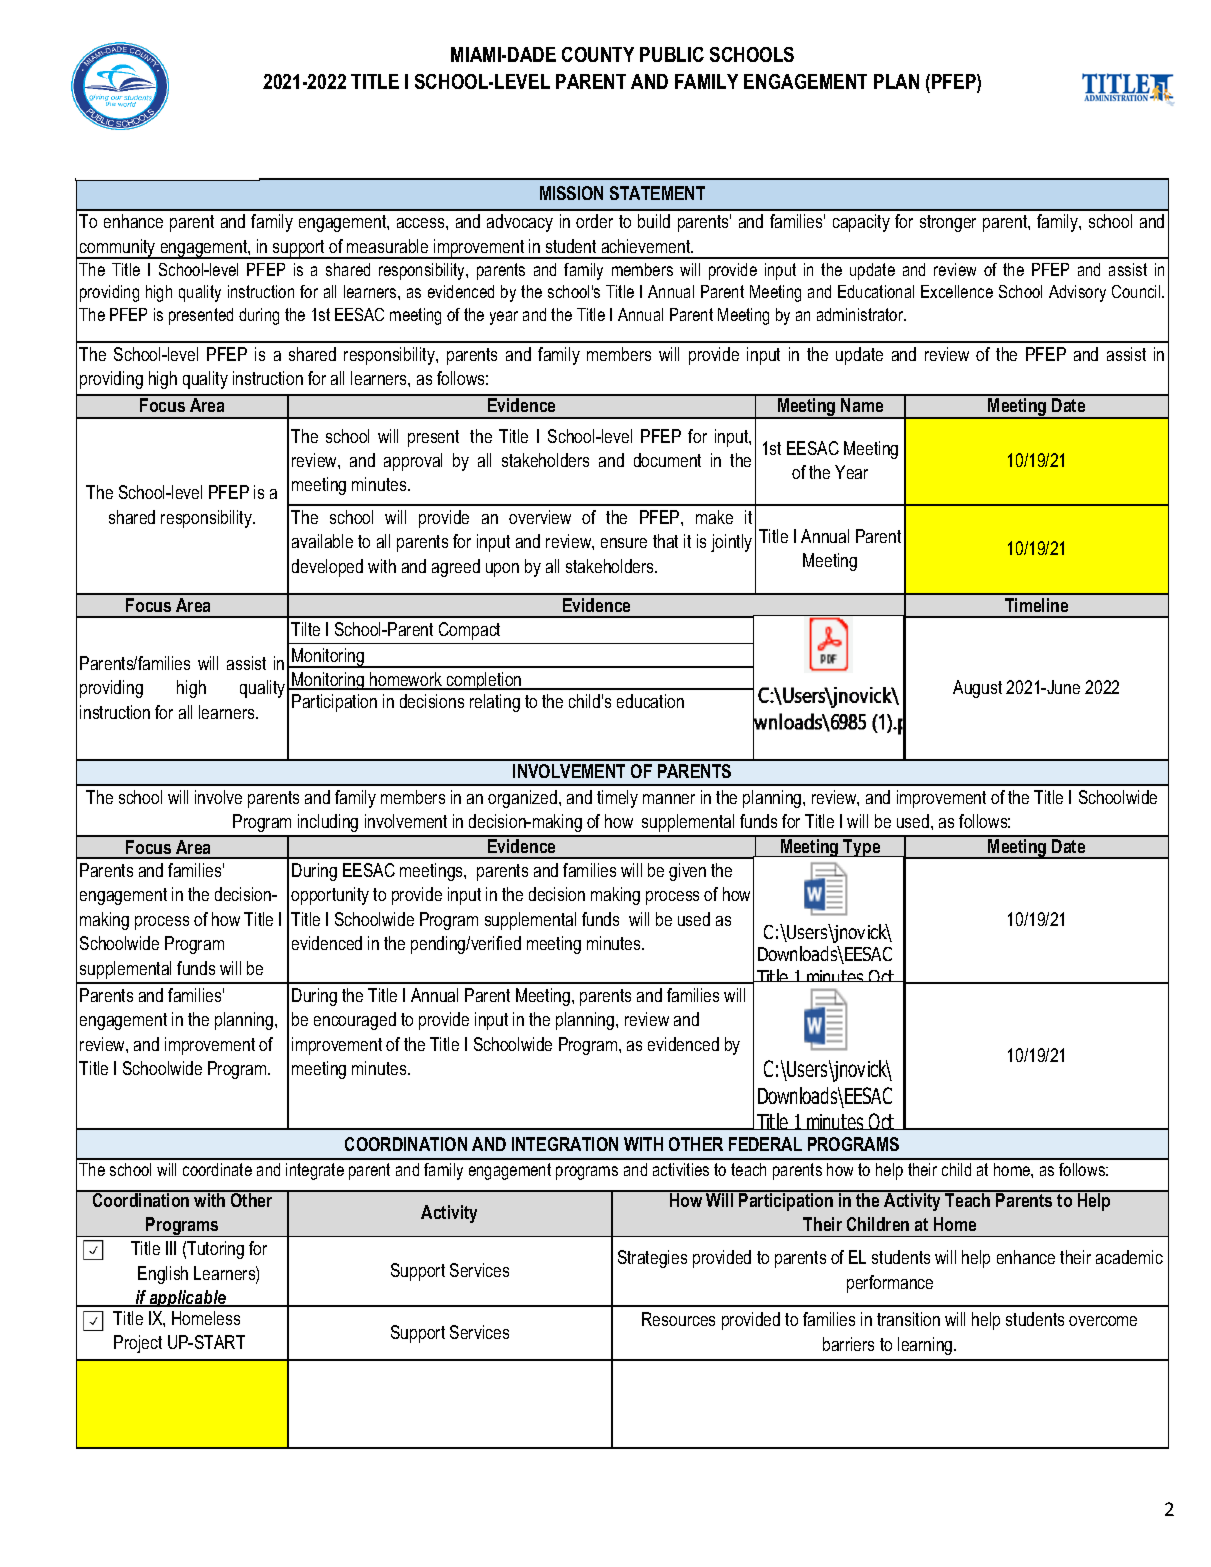 Image resolution: width=1211 pixels, height=1567 pixels. I want to click on COUNTY, so click(598, 54).
